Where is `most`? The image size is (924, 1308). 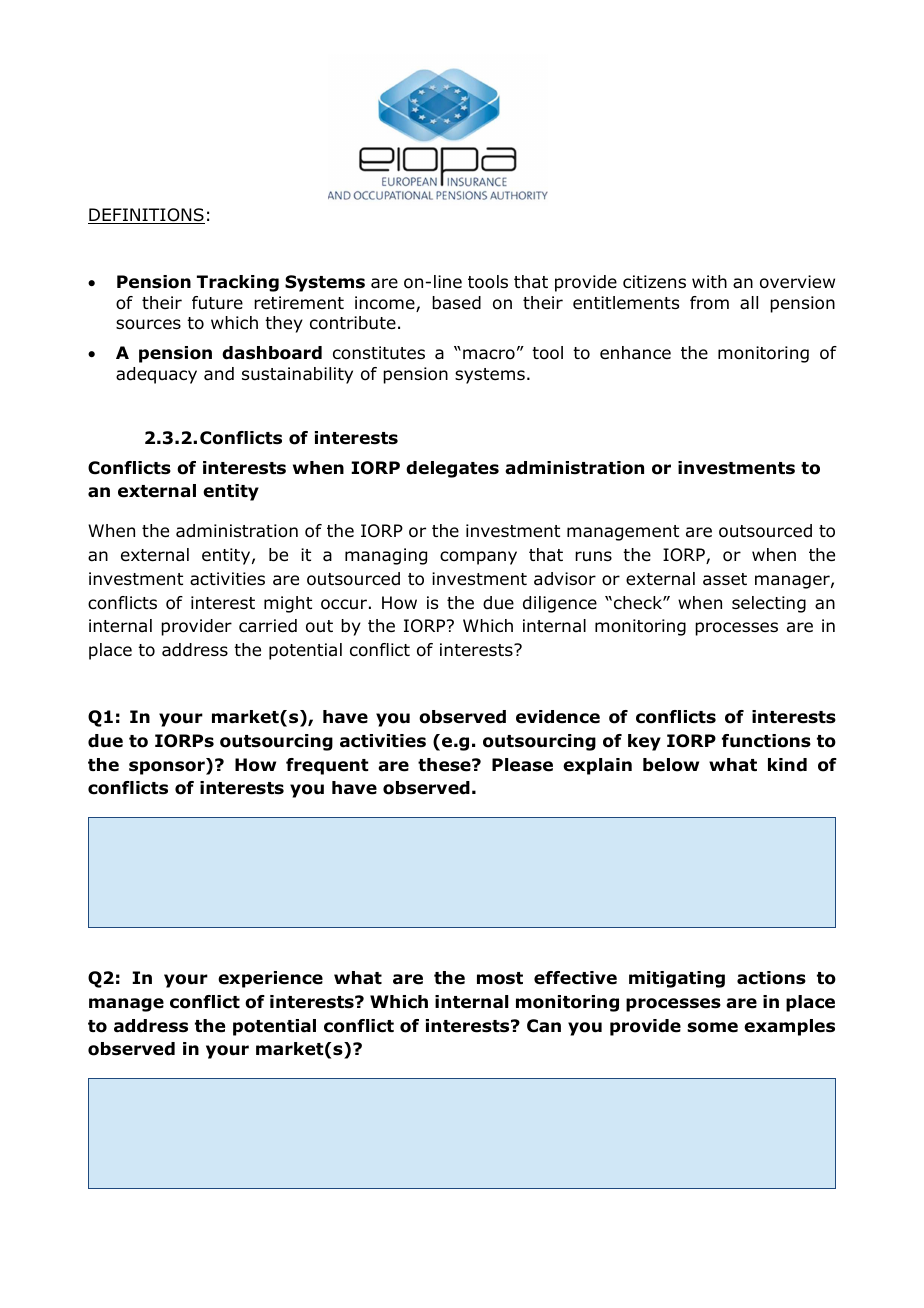 most is located at coordinates (500, 978).
